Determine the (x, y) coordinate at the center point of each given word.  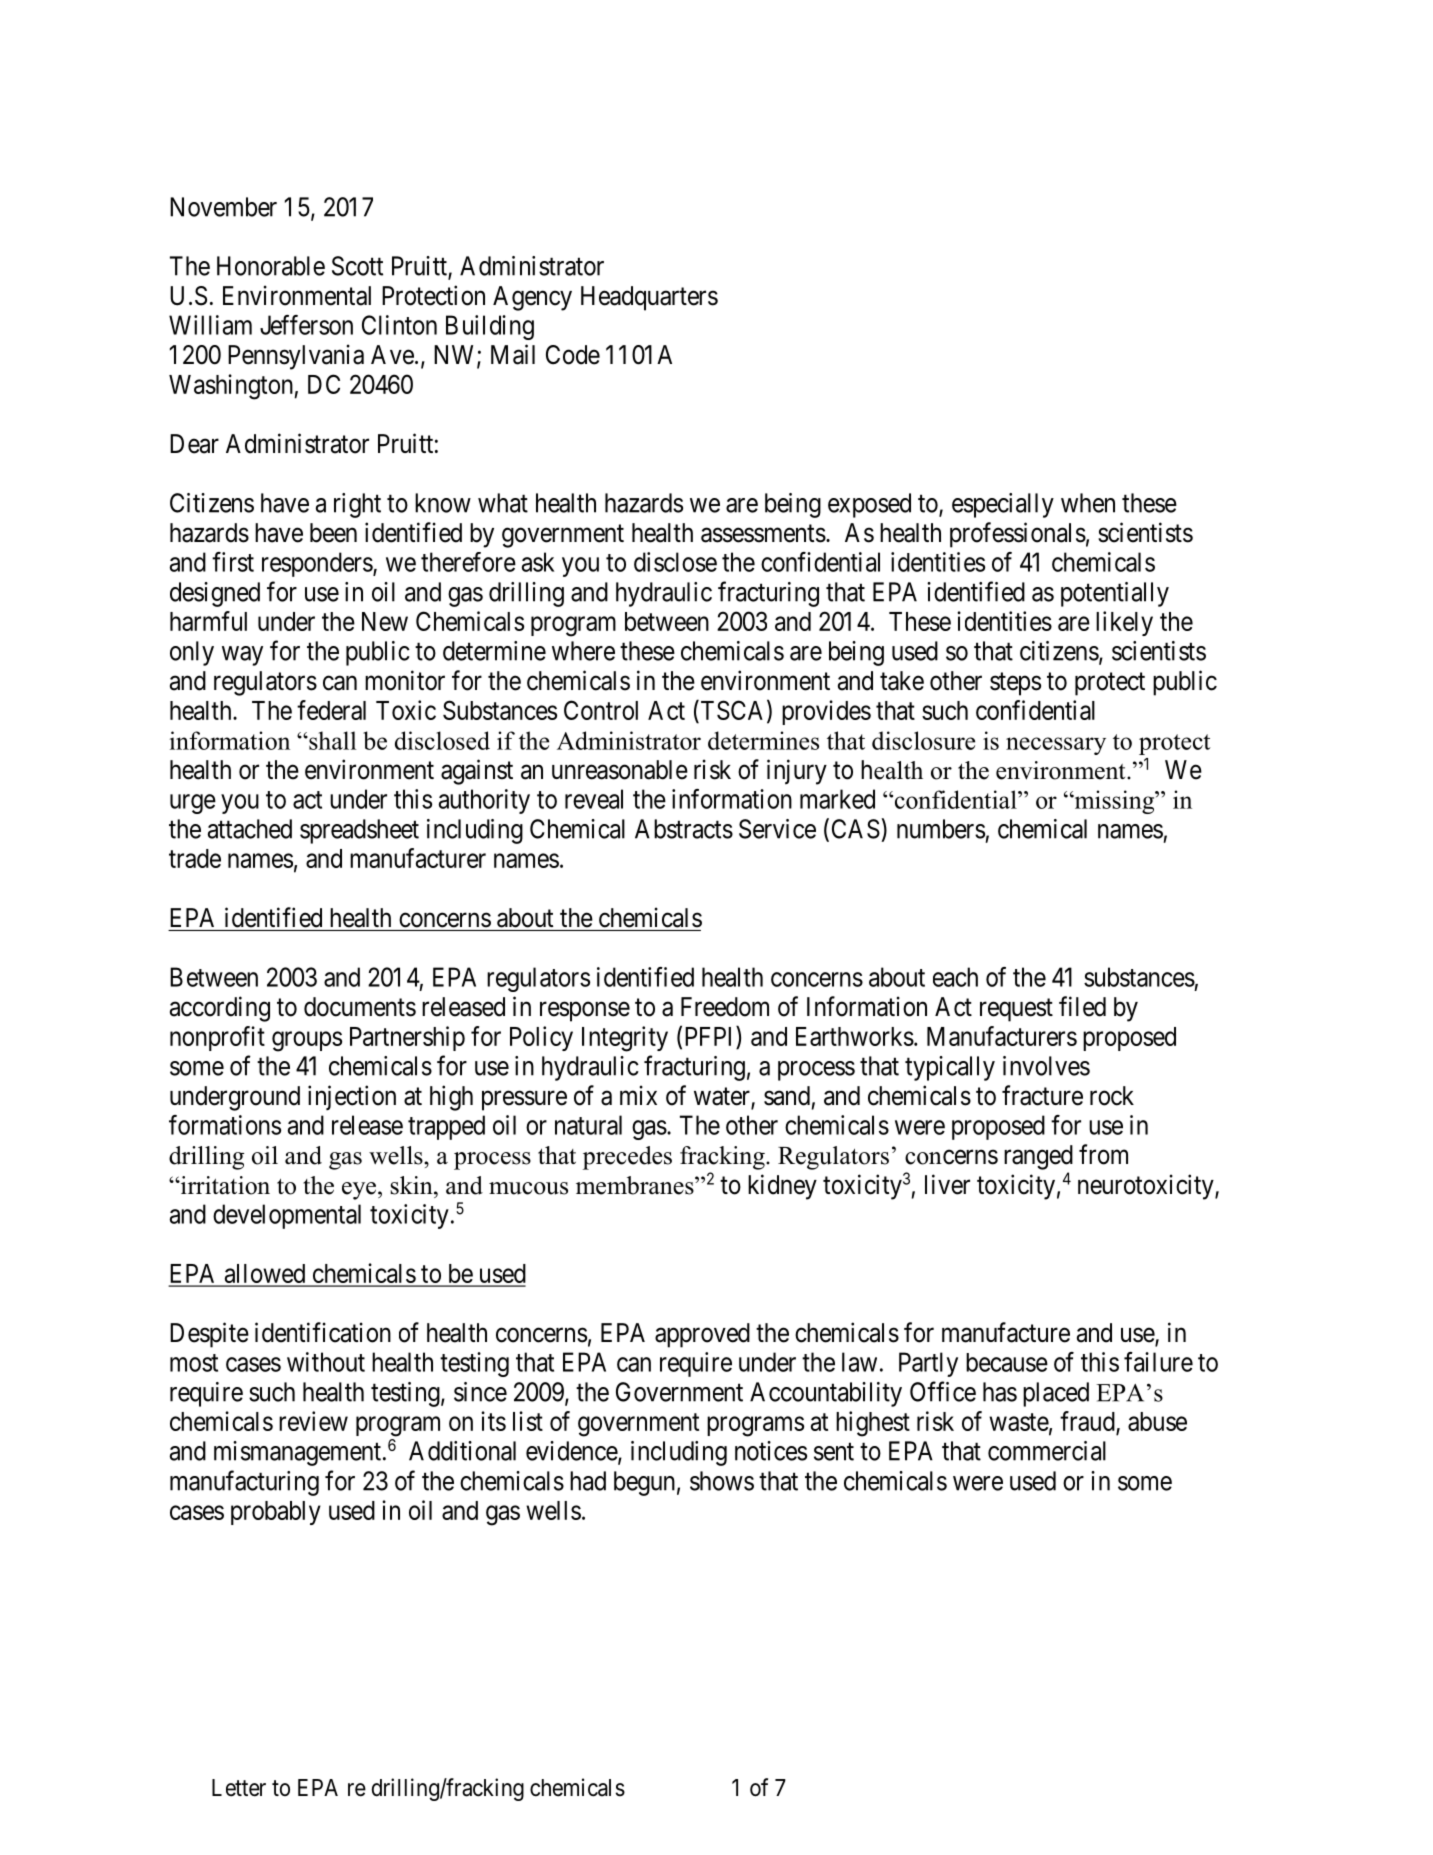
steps (1015, 684)
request (1016, 1010)
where (583, 651)
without (326, 1362)
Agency (532, 298)
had (588, 1481)
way (242, 656)
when (1088, 503)
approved (702, 1335)
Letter (239, 1788)
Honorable (271, 266)
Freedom (725, 1007)
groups (307, 1041)
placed (1056, 1394)
